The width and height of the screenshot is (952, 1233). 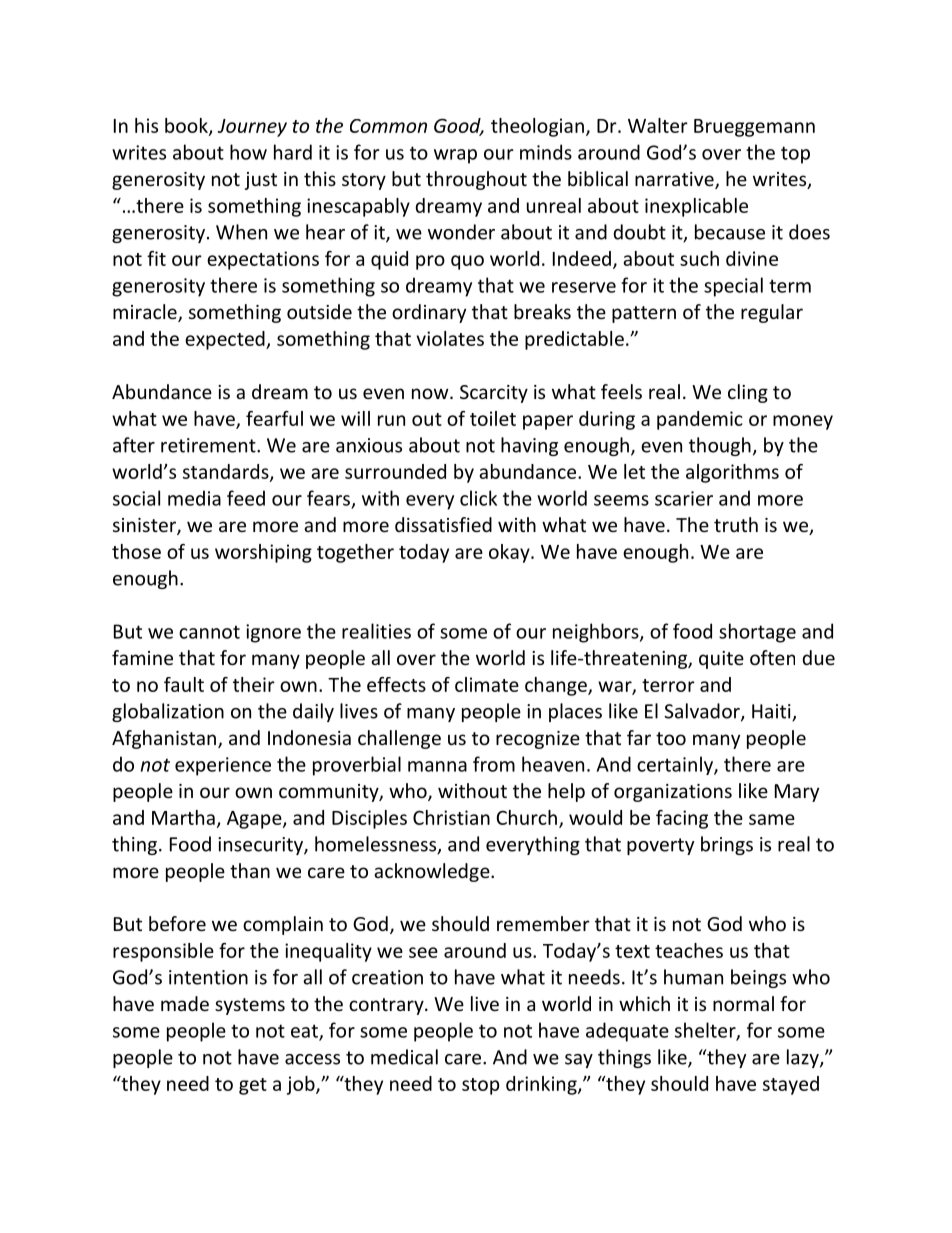 What do you see at coordinates (455, 156) in the screenshot?
I see `wrap` at bounding box center [455, 156].
